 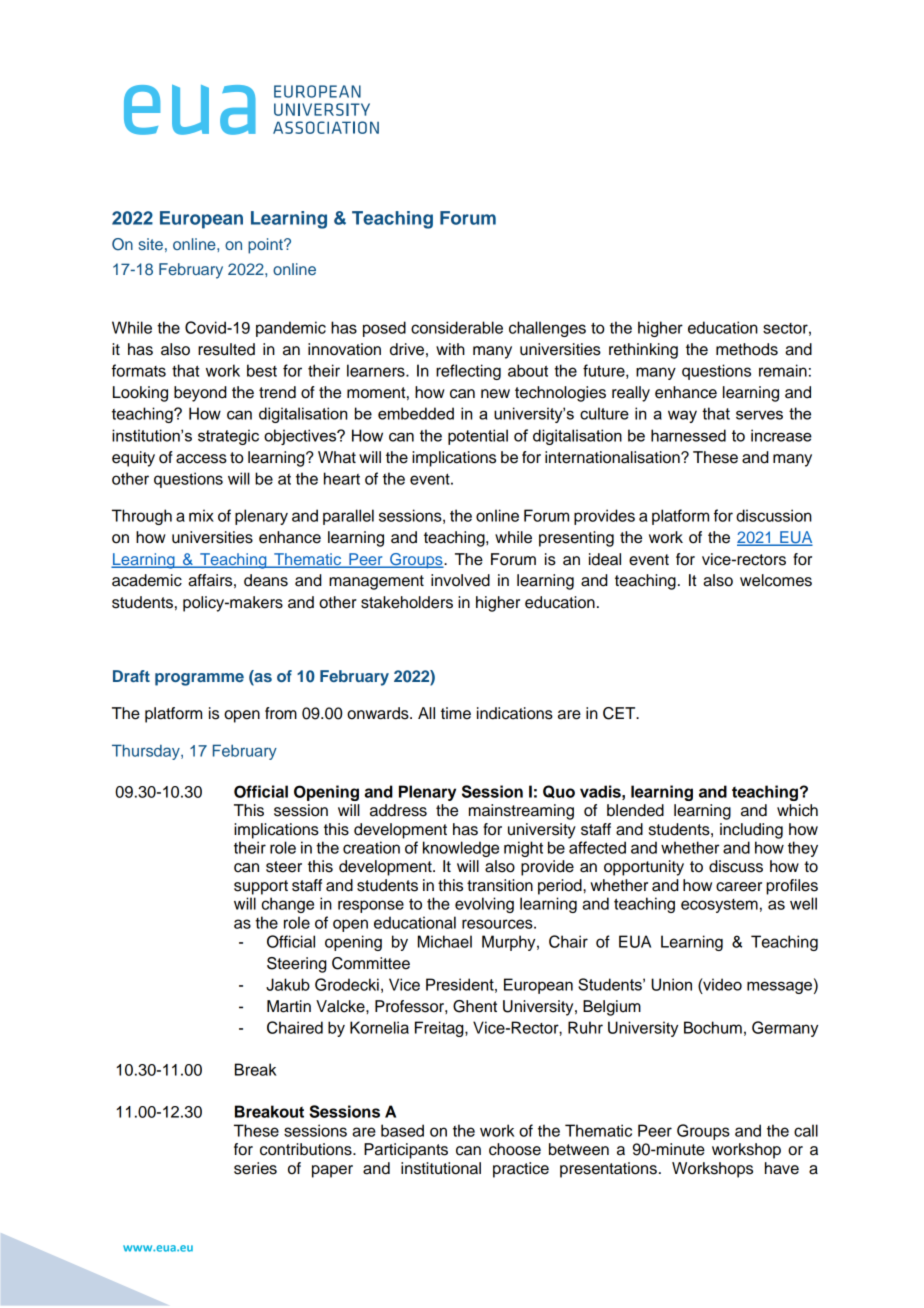 What do you see at coordinates (199, 679) in the document?
I see `programme` at bounding box center [199, 679].
